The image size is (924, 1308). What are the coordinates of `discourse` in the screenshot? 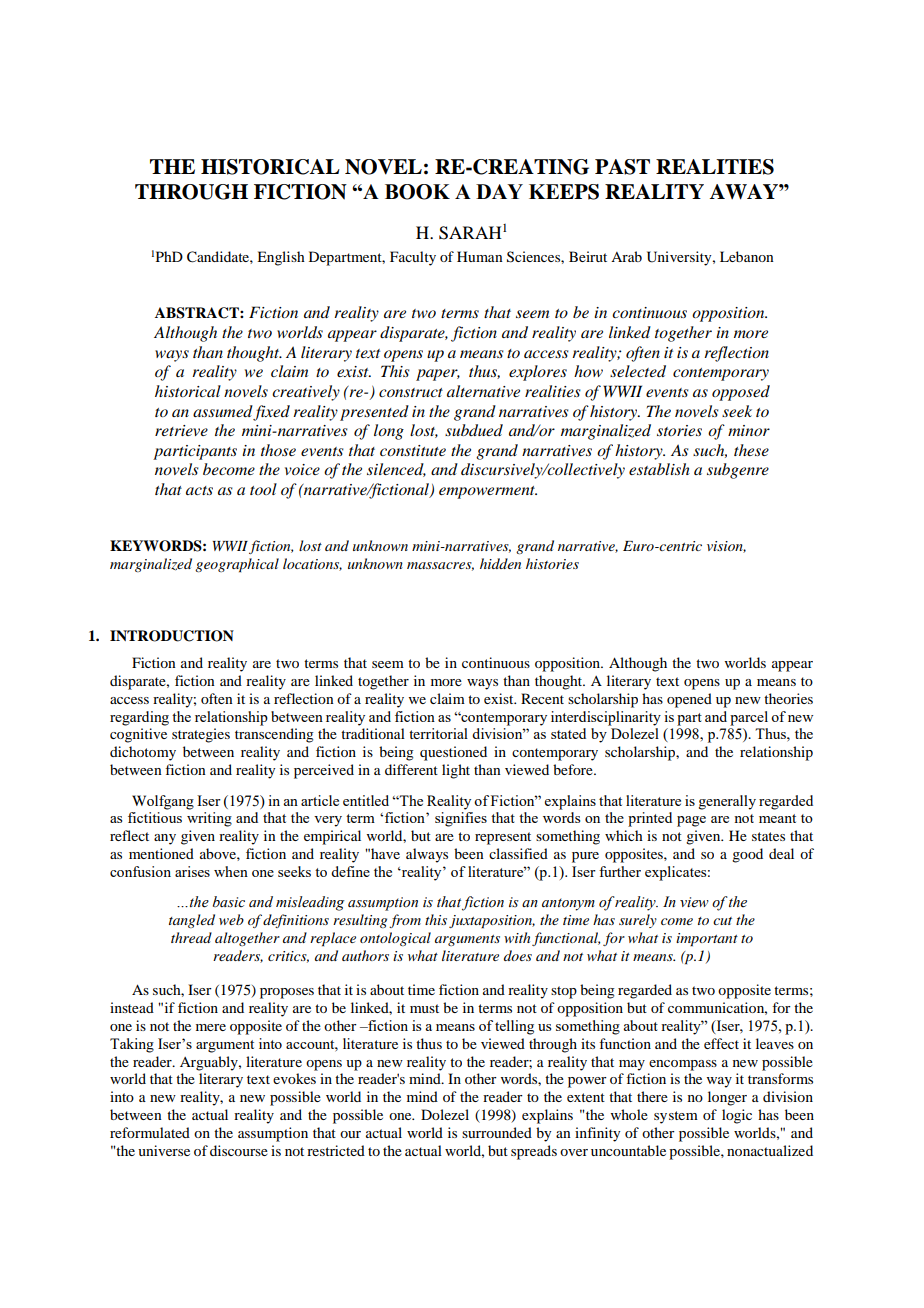 It's located at (239, 1150).
